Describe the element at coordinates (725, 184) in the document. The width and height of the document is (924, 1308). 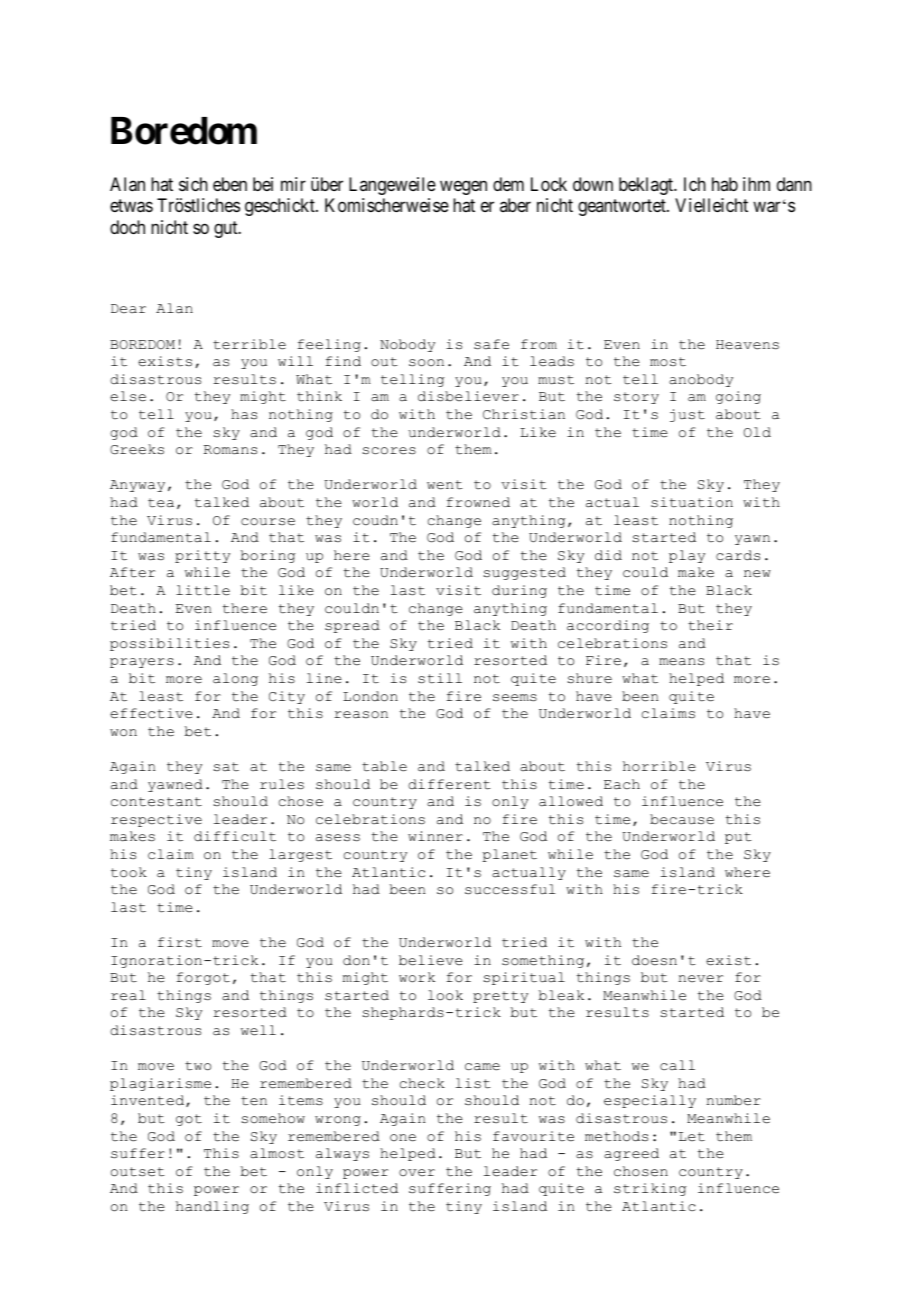
I see `hab` at that location.
